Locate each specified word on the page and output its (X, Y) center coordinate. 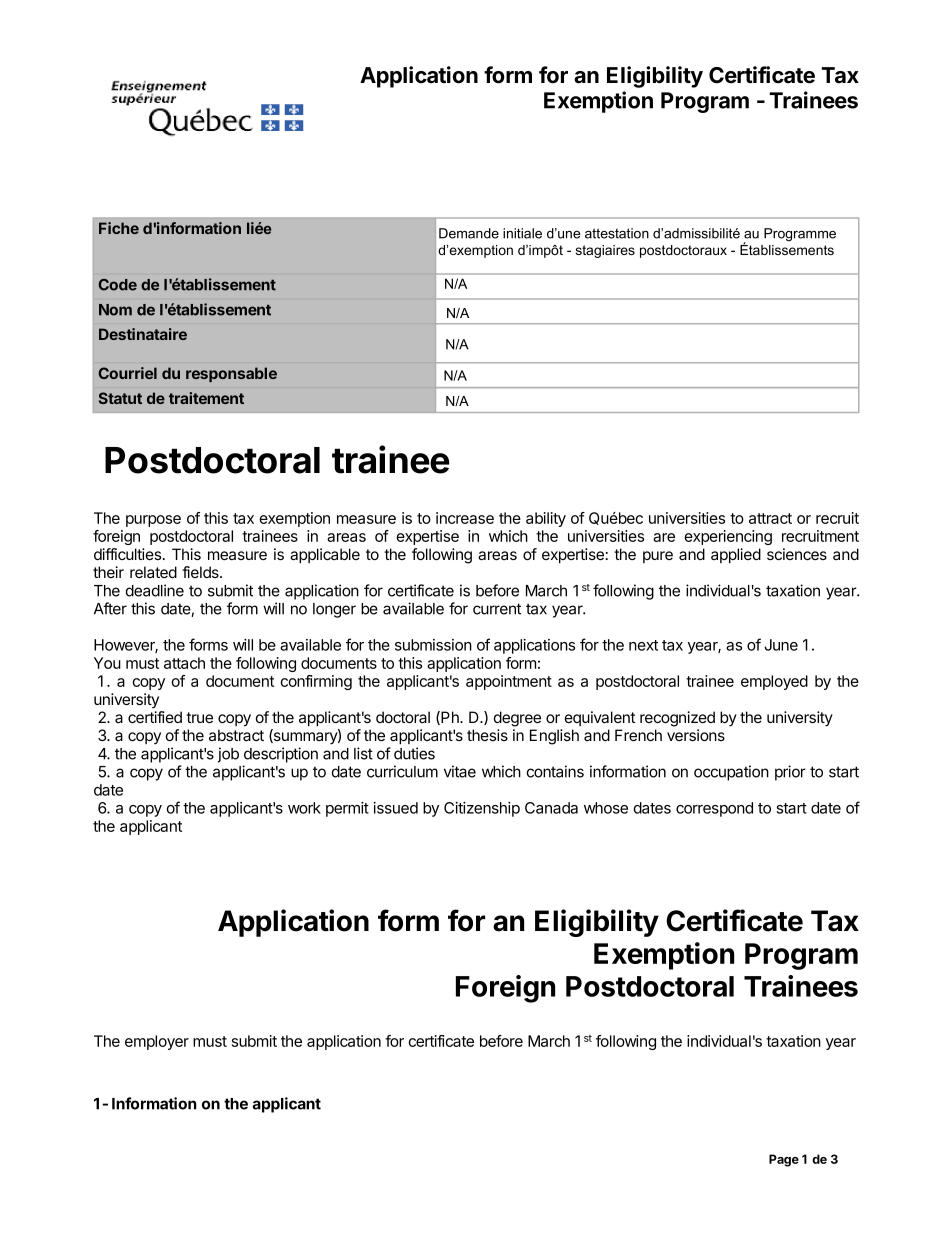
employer (157, 1042)
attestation (617, 233)
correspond (714, 809)
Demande (469, 233)
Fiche (119, 228)
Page (784, 1160)
